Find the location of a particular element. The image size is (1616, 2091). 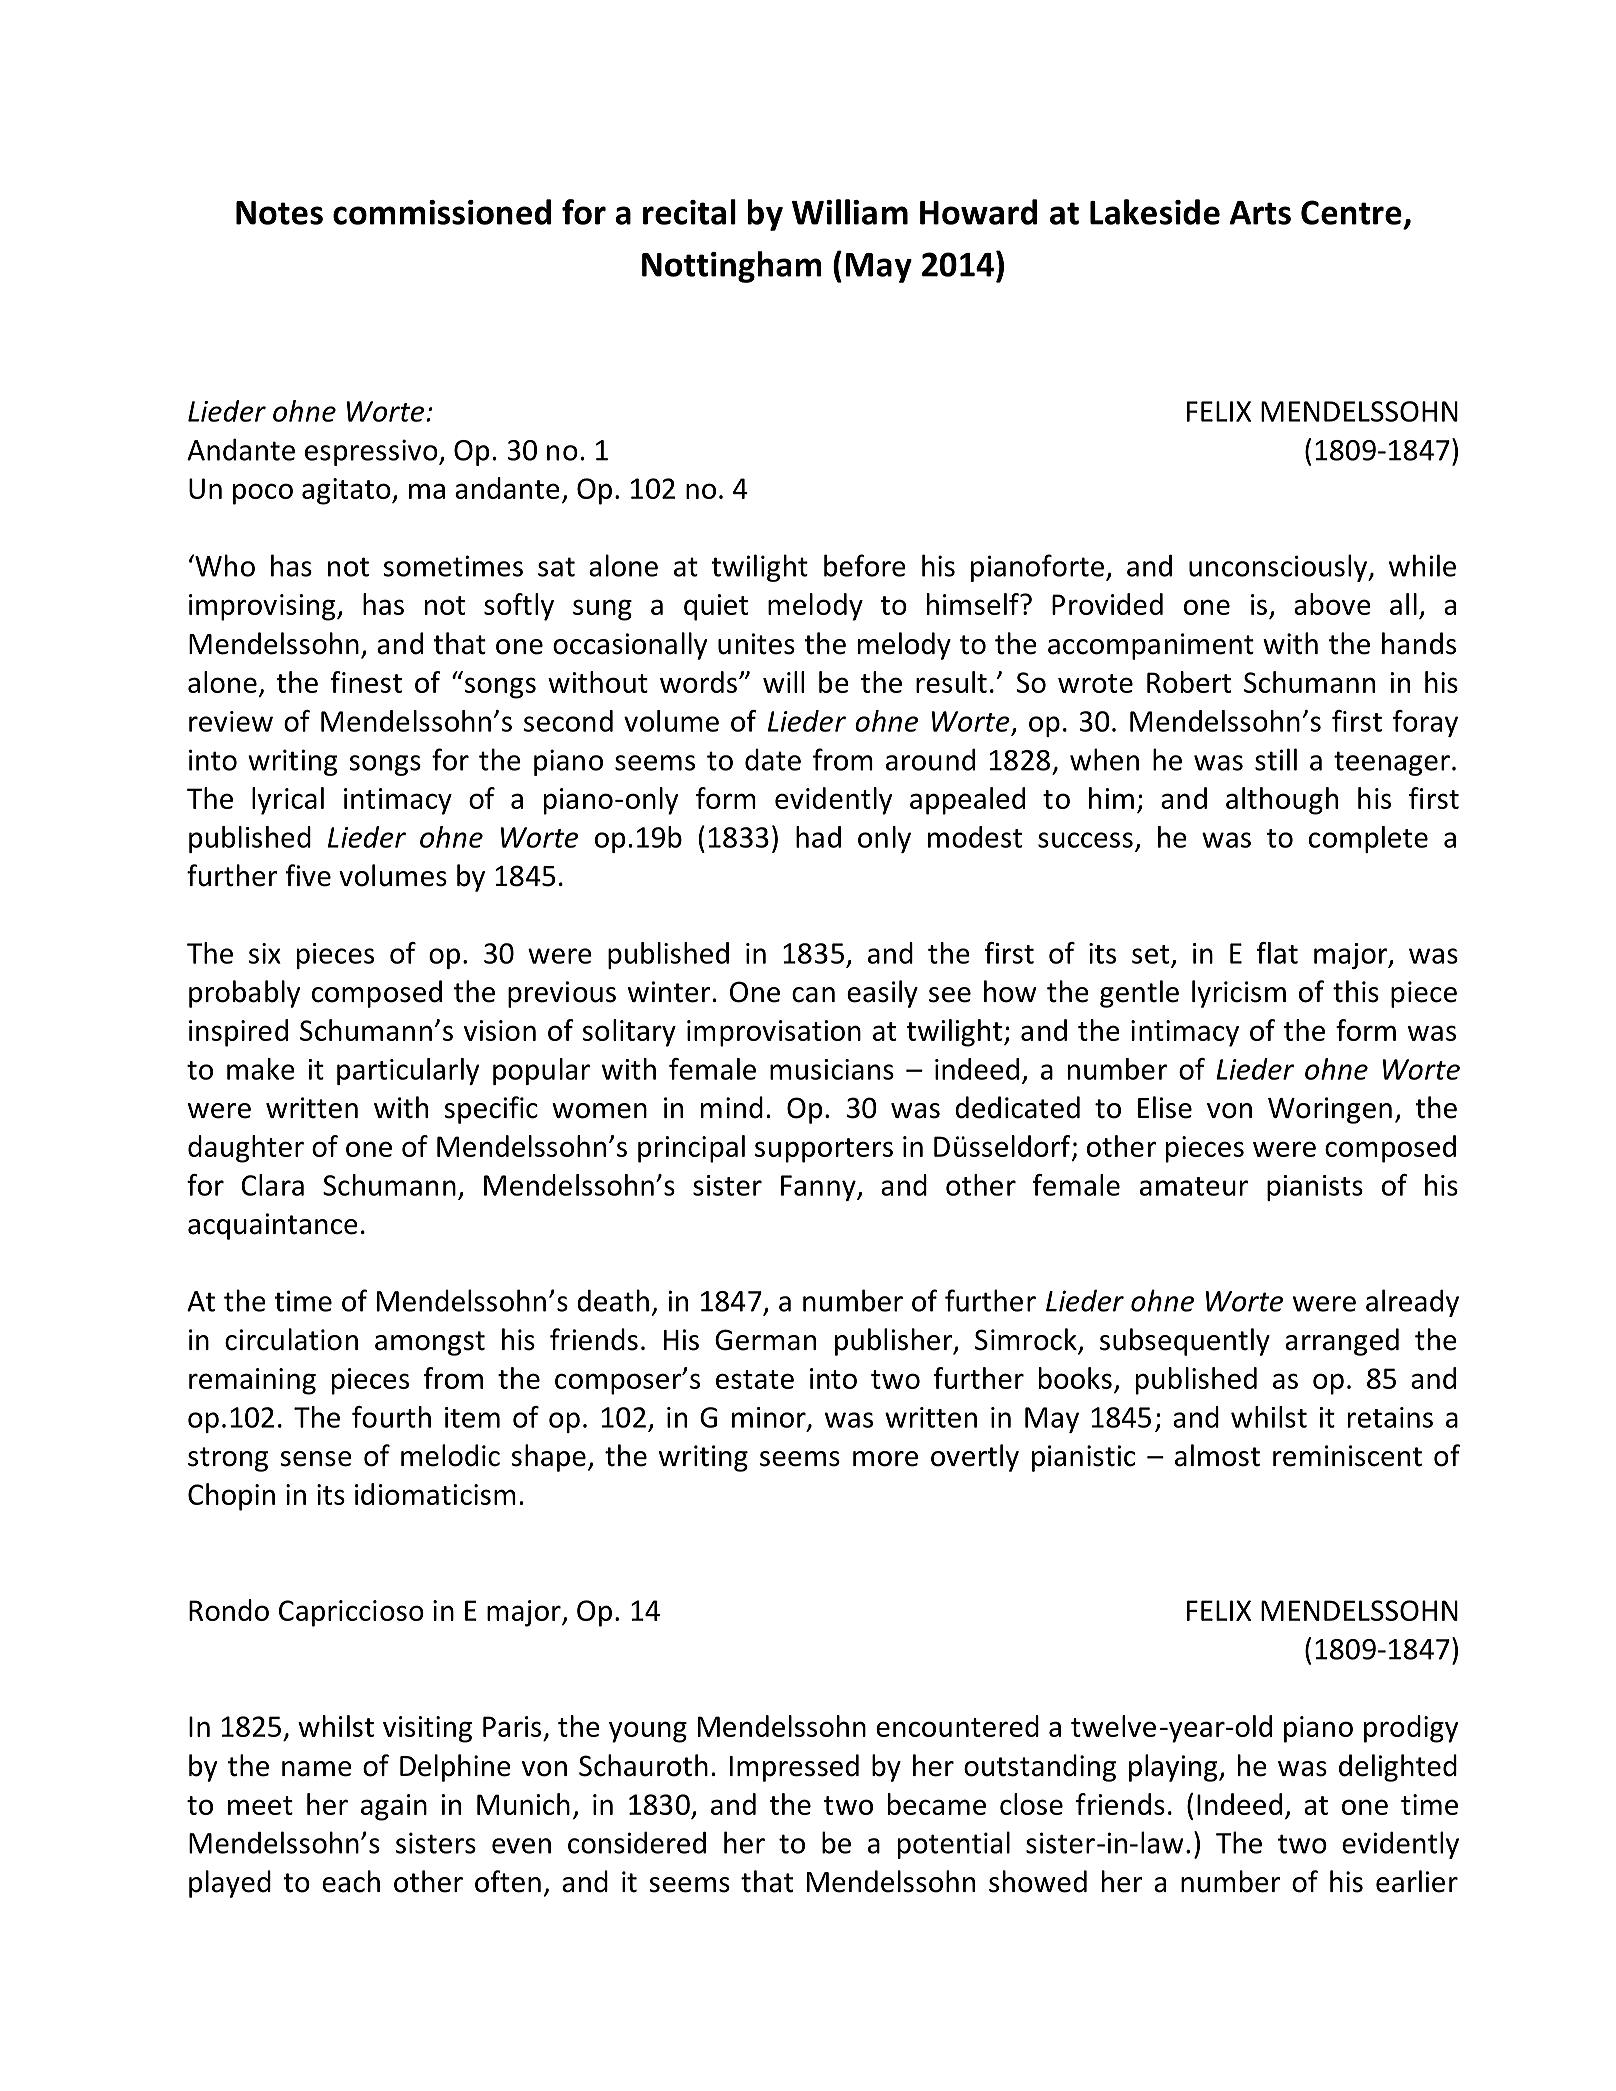

Arts is located at coordinates (1260, 213).
